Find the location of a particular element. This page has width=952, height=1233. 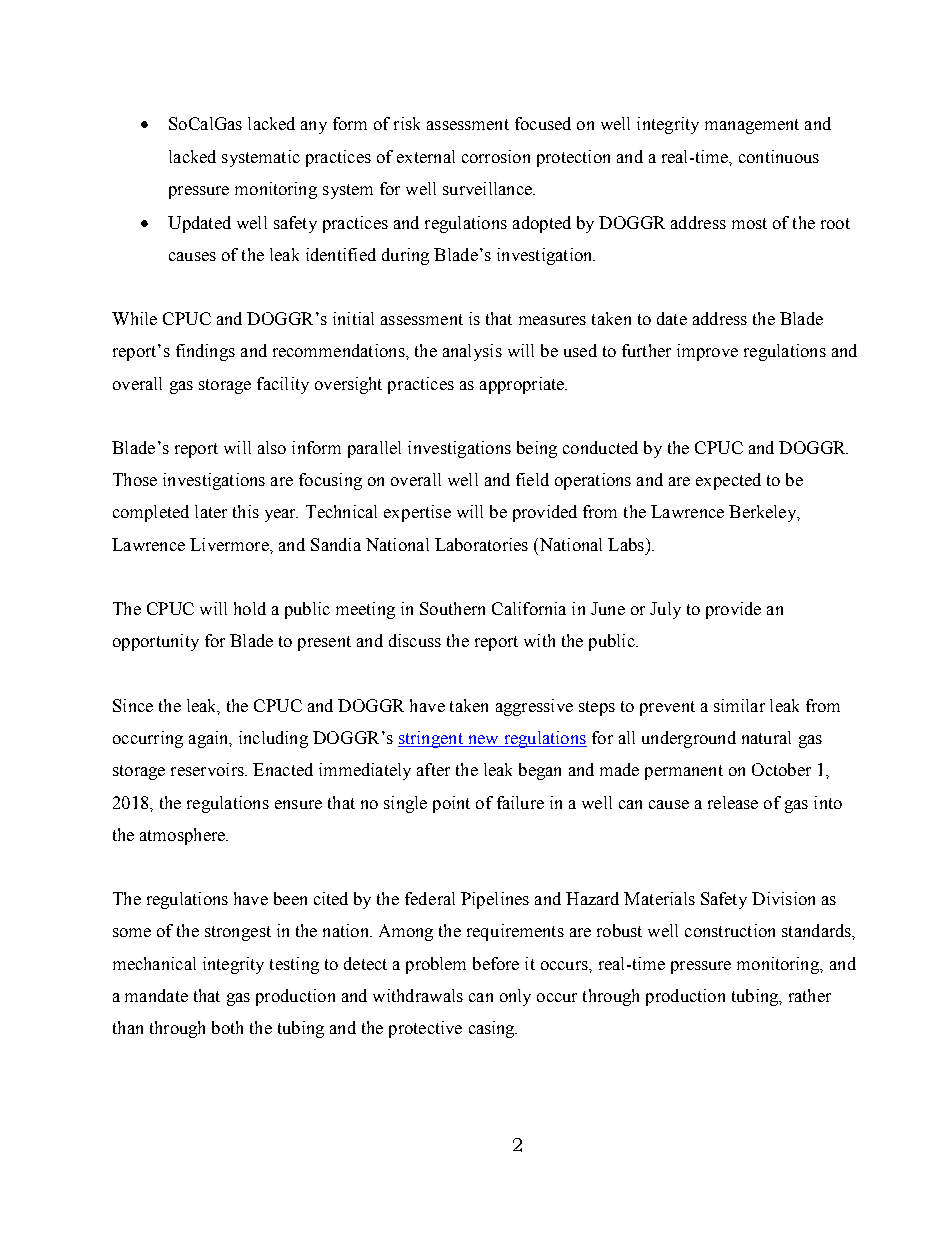

corrosion is located at coordinates (496, 156).
